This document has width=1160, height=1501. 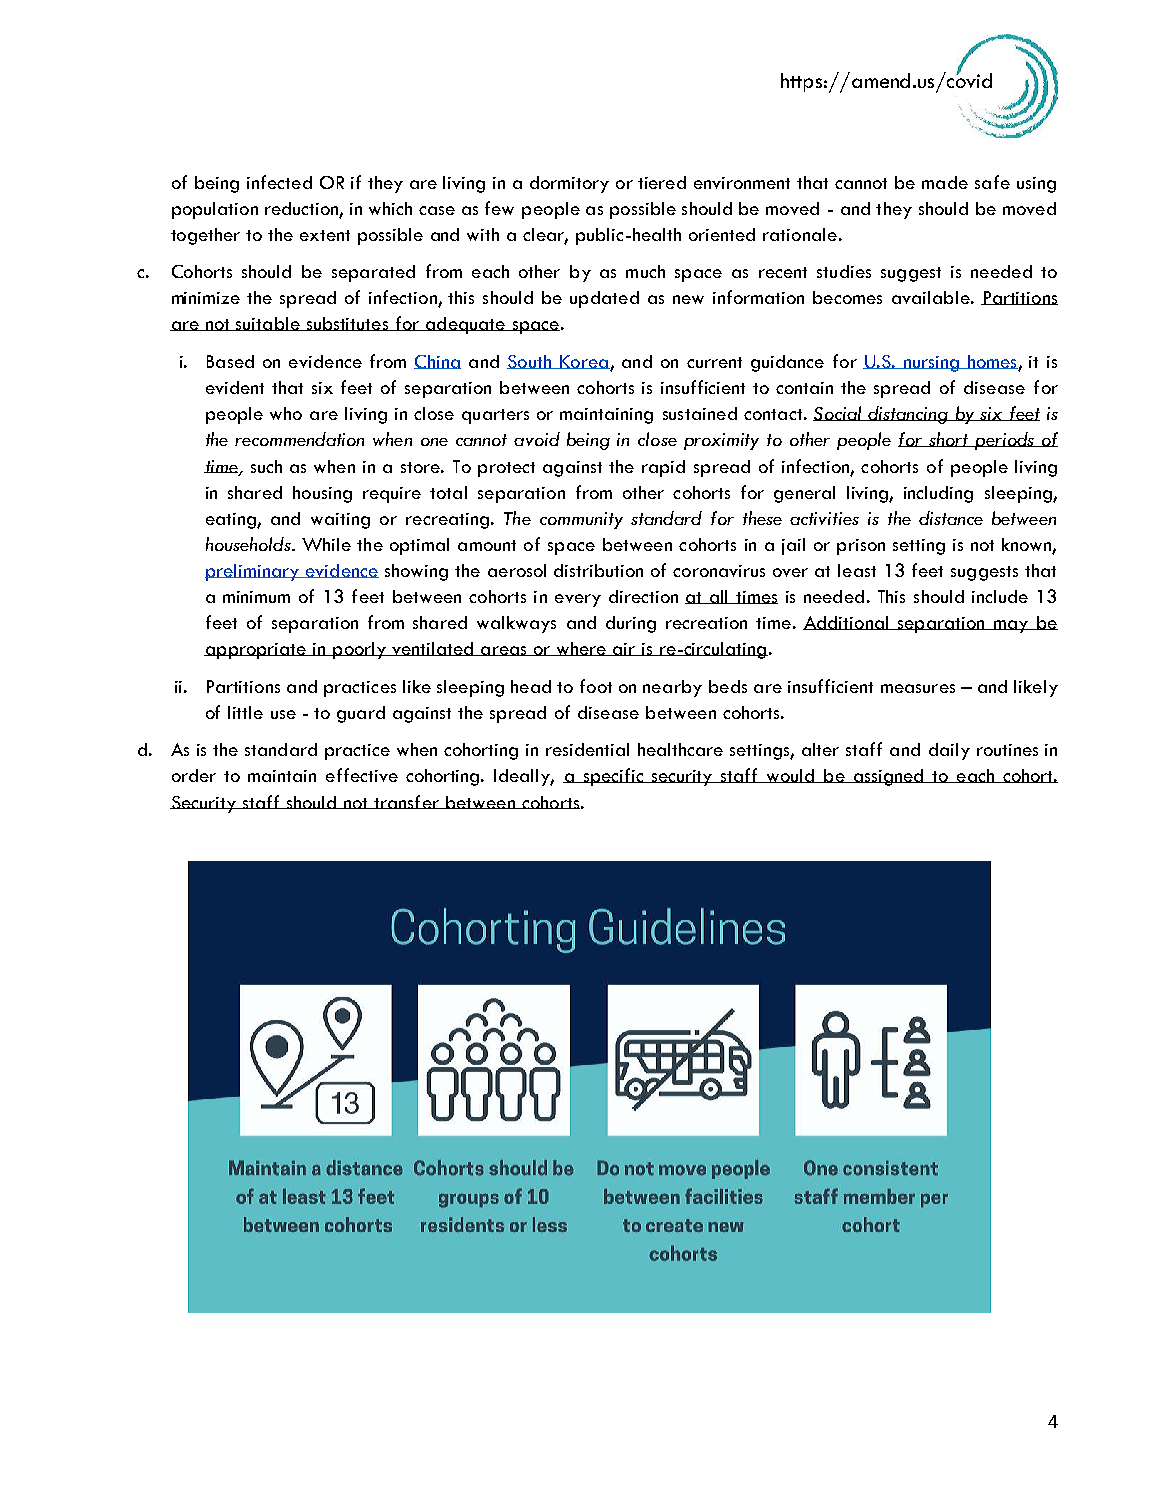 I want to click on such, so click(x=266, y=466).
